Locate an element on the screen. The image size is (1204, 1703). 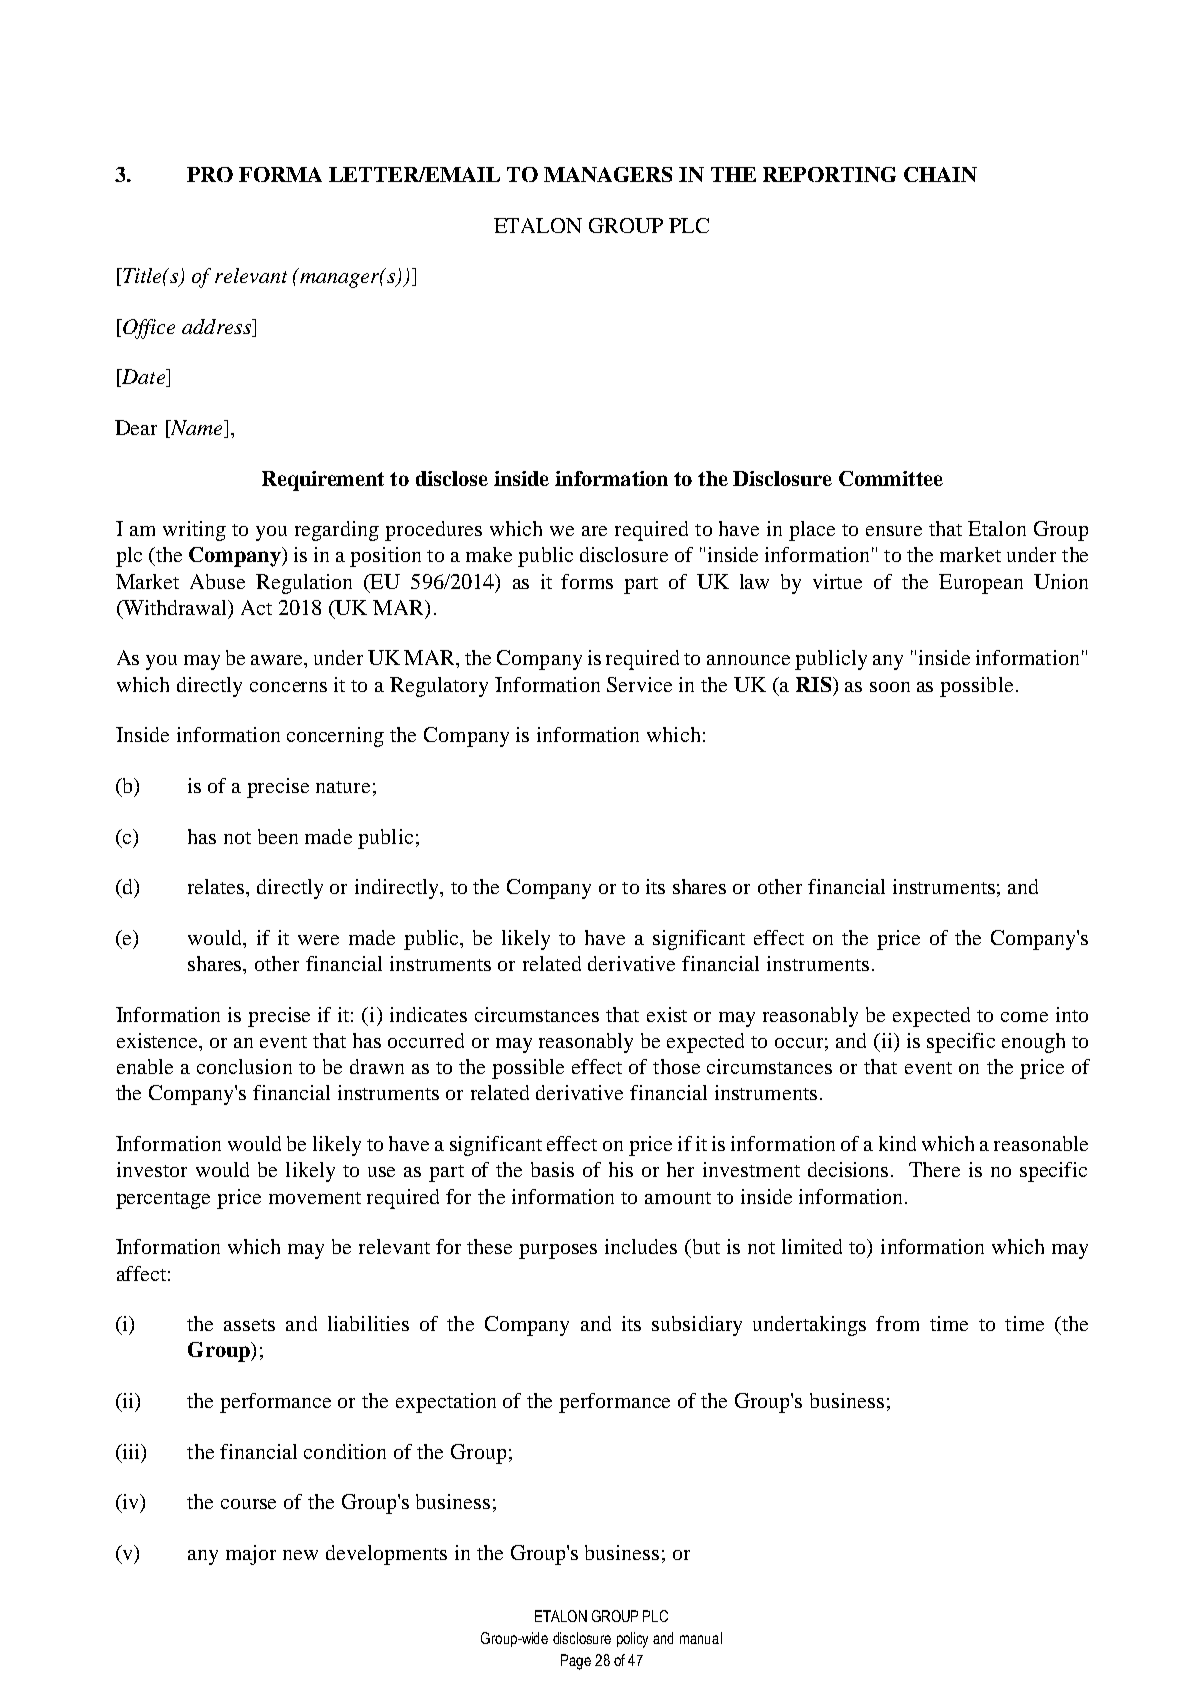
come is located at coordinates (1024, 1017).
